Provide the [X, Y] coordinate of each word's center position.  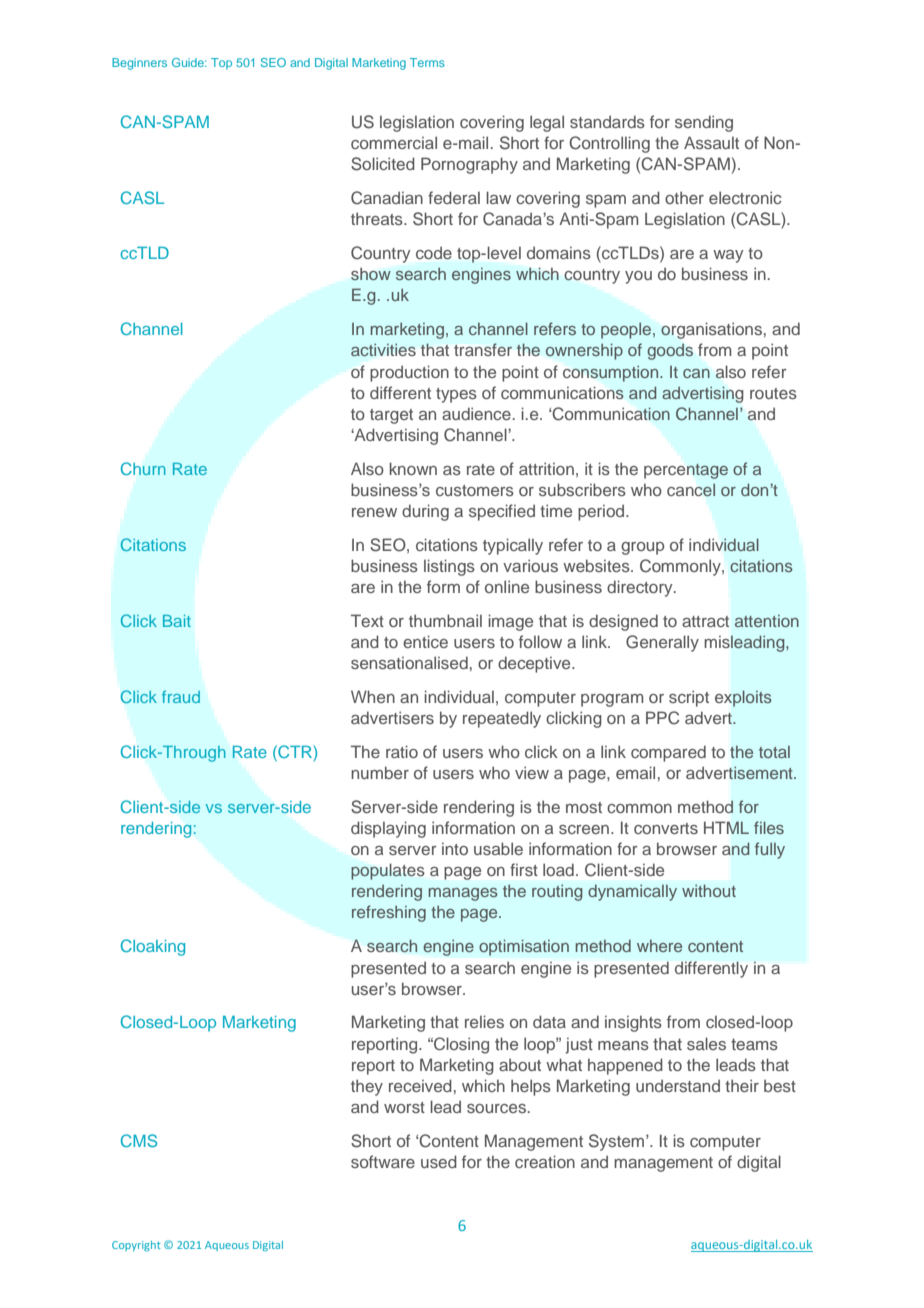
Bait [177, 621]
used [439, 1161]
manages [463, 894]
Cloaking [153, 947]
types [456, 395]
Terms [427, 62]
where [659, 946]
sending [704, 123]
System [616, 1142]
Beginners [139, 64]
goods [670, 352]
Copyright [136, 1246]
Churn [143, 468]
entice [425, 641]
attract [705, 621]
